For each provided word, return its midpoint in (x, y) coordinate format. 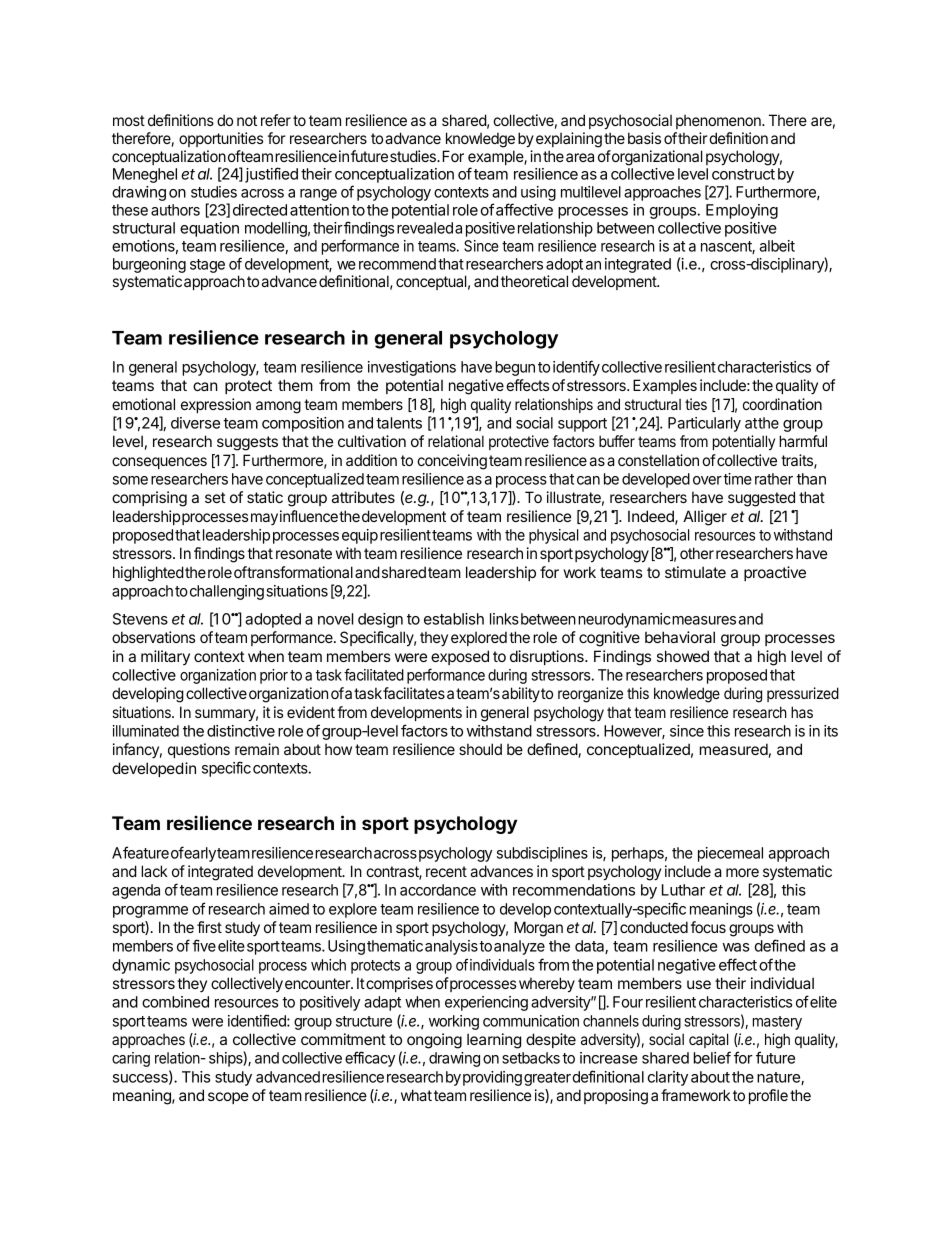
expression (216, 405)
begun (515, 368)
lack (154, 871)
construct (743, 174)
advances (501, 871)
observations (153, 637)
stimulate (695, 572)
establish (454, 619)
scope (228, 1098)
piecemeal (730, 854)
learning (494, 1041)
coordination (782, 404)
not (247, 120)
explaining (569, 140)
